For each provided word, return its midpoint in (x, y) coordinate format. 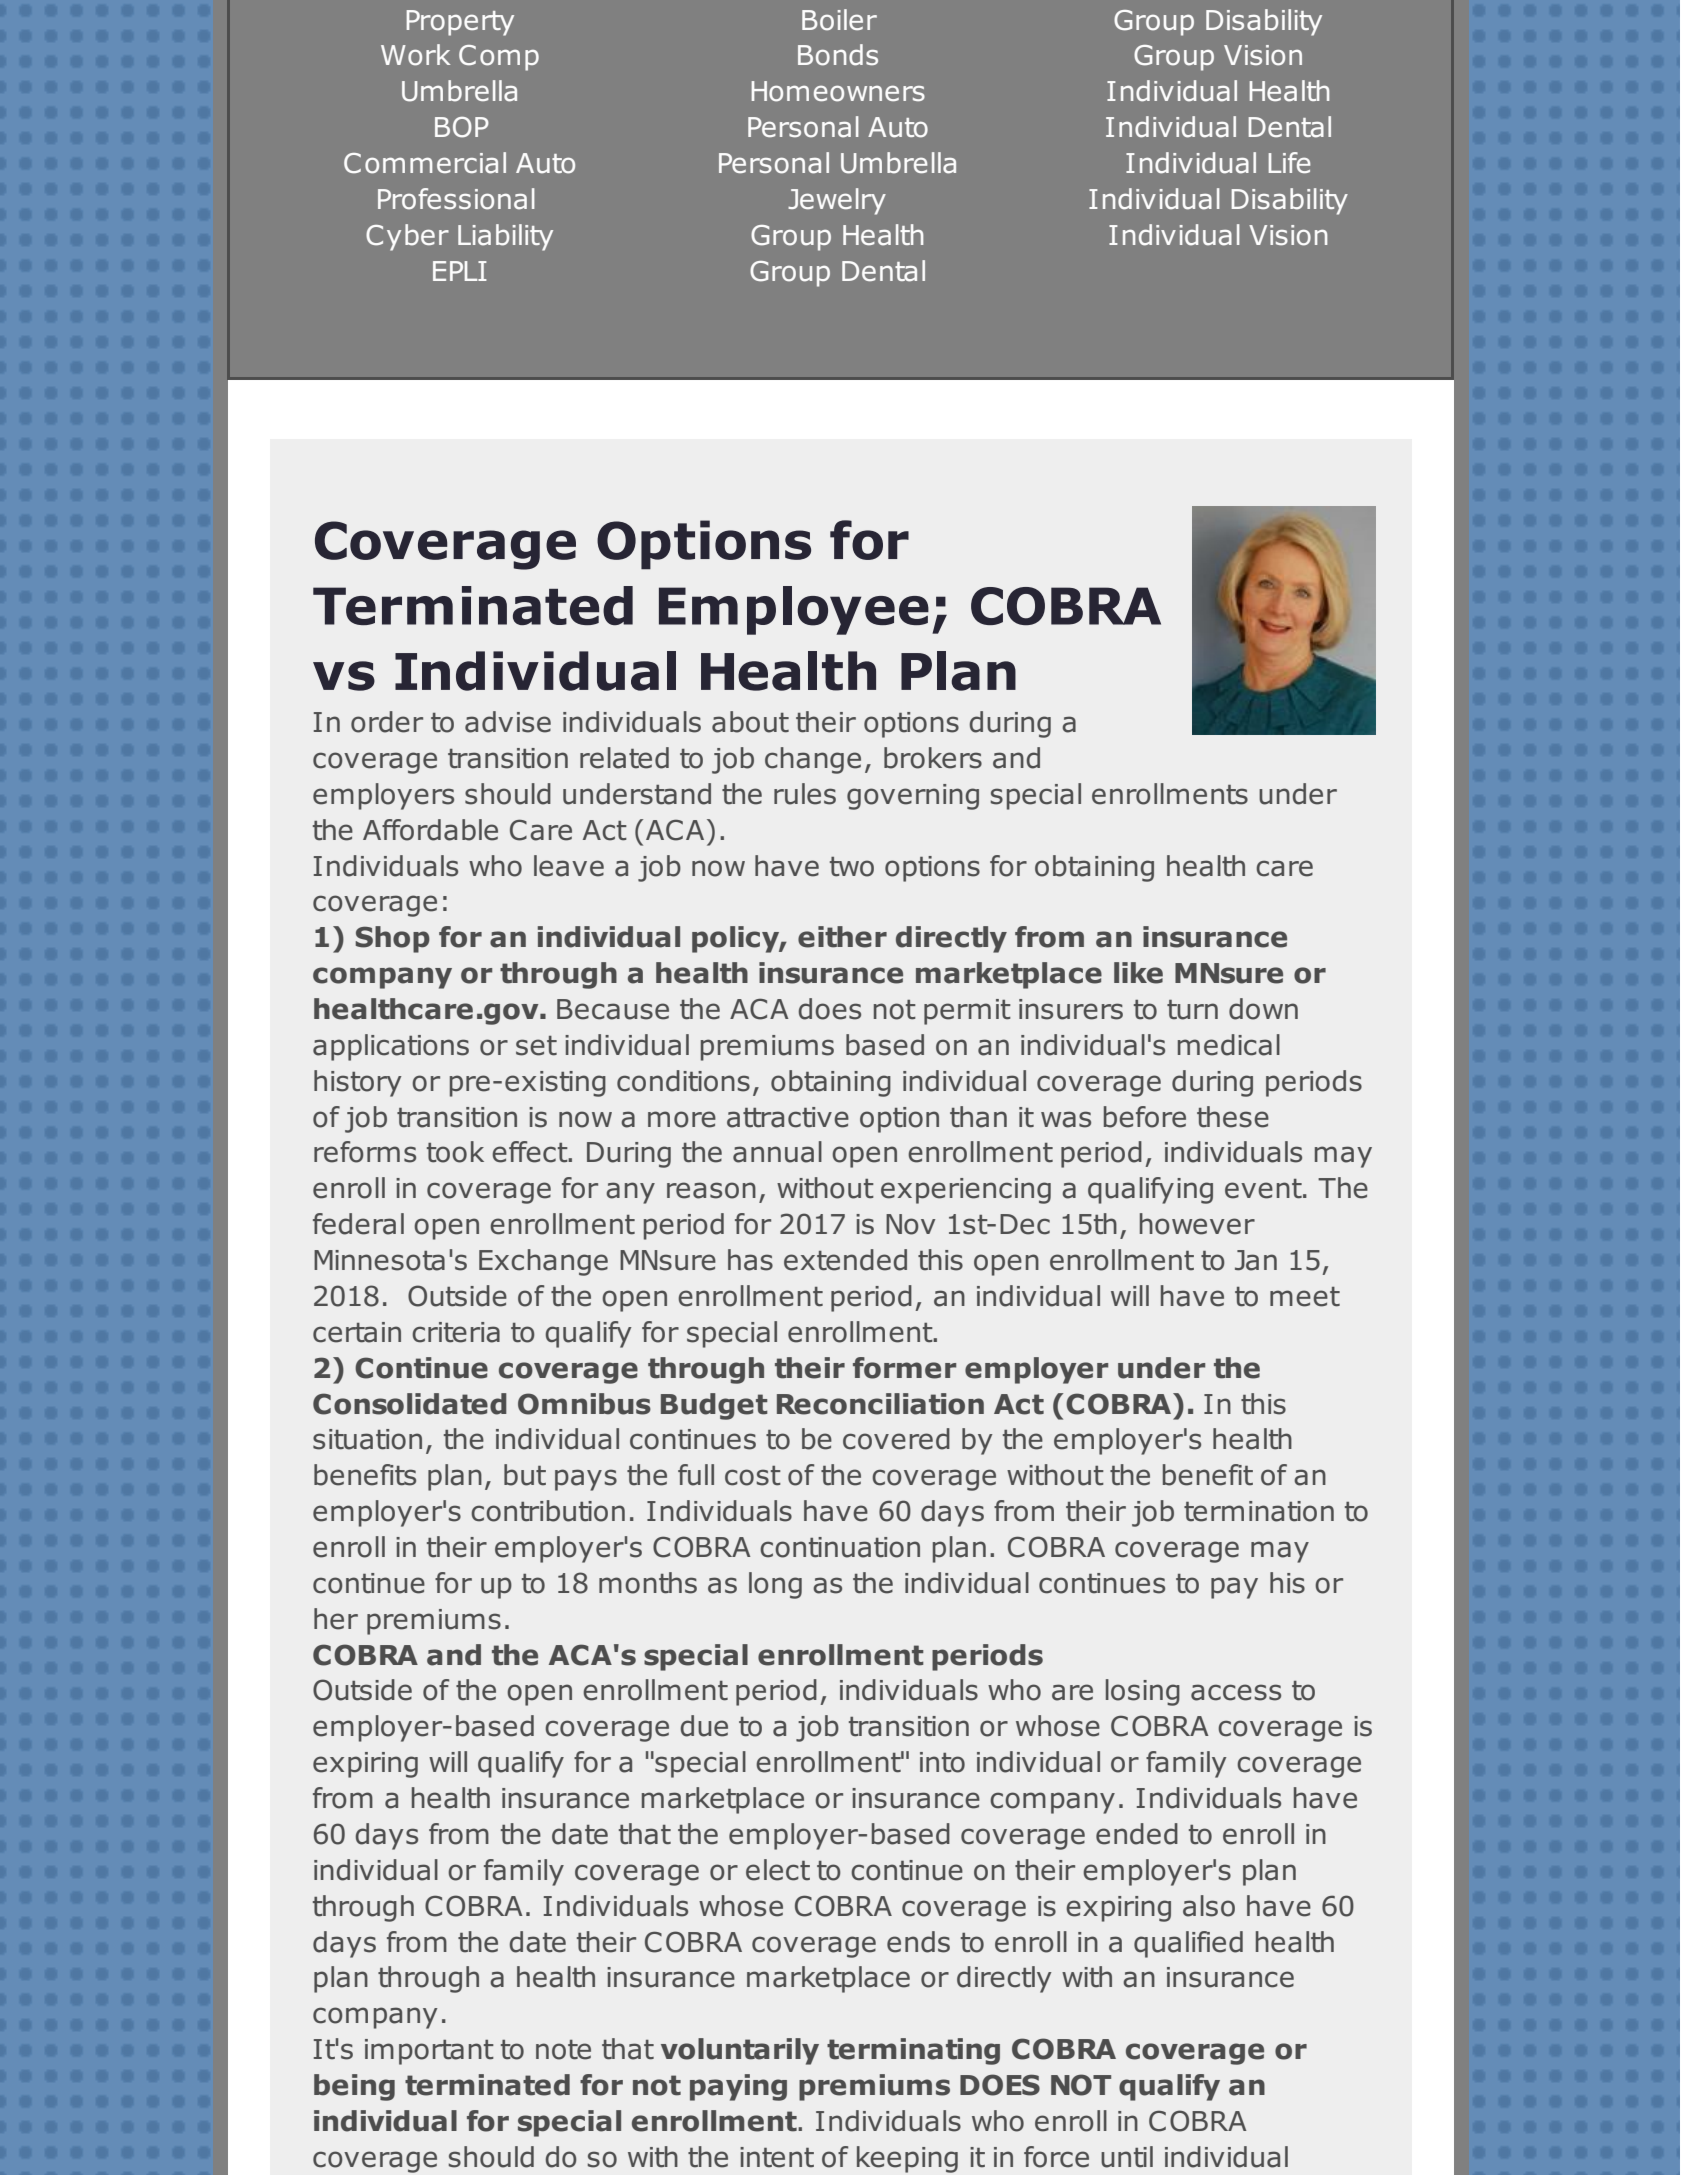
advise (508, 722)
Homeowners (838, 91)
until (1127, 2157)
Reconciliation (880, 1404)
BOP (462, 127)
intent (777, 2157)
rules (805, 794)
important (429, 2052)
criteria (456, 1332)
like (1138, 973)
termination (1259, 1511)
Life (1289, 162)
